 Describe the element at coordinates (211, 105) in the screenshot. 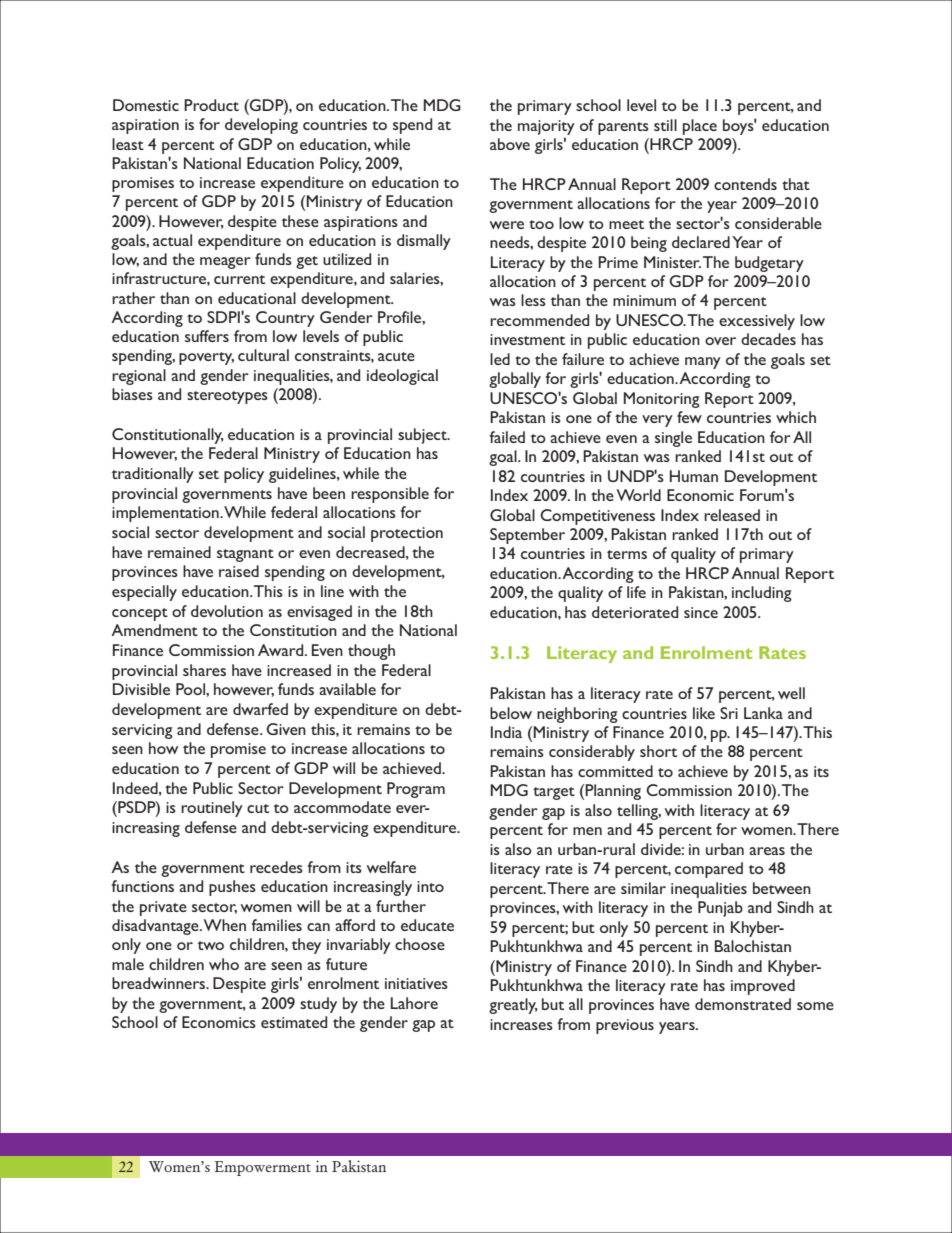

I see `Product` at that location.
